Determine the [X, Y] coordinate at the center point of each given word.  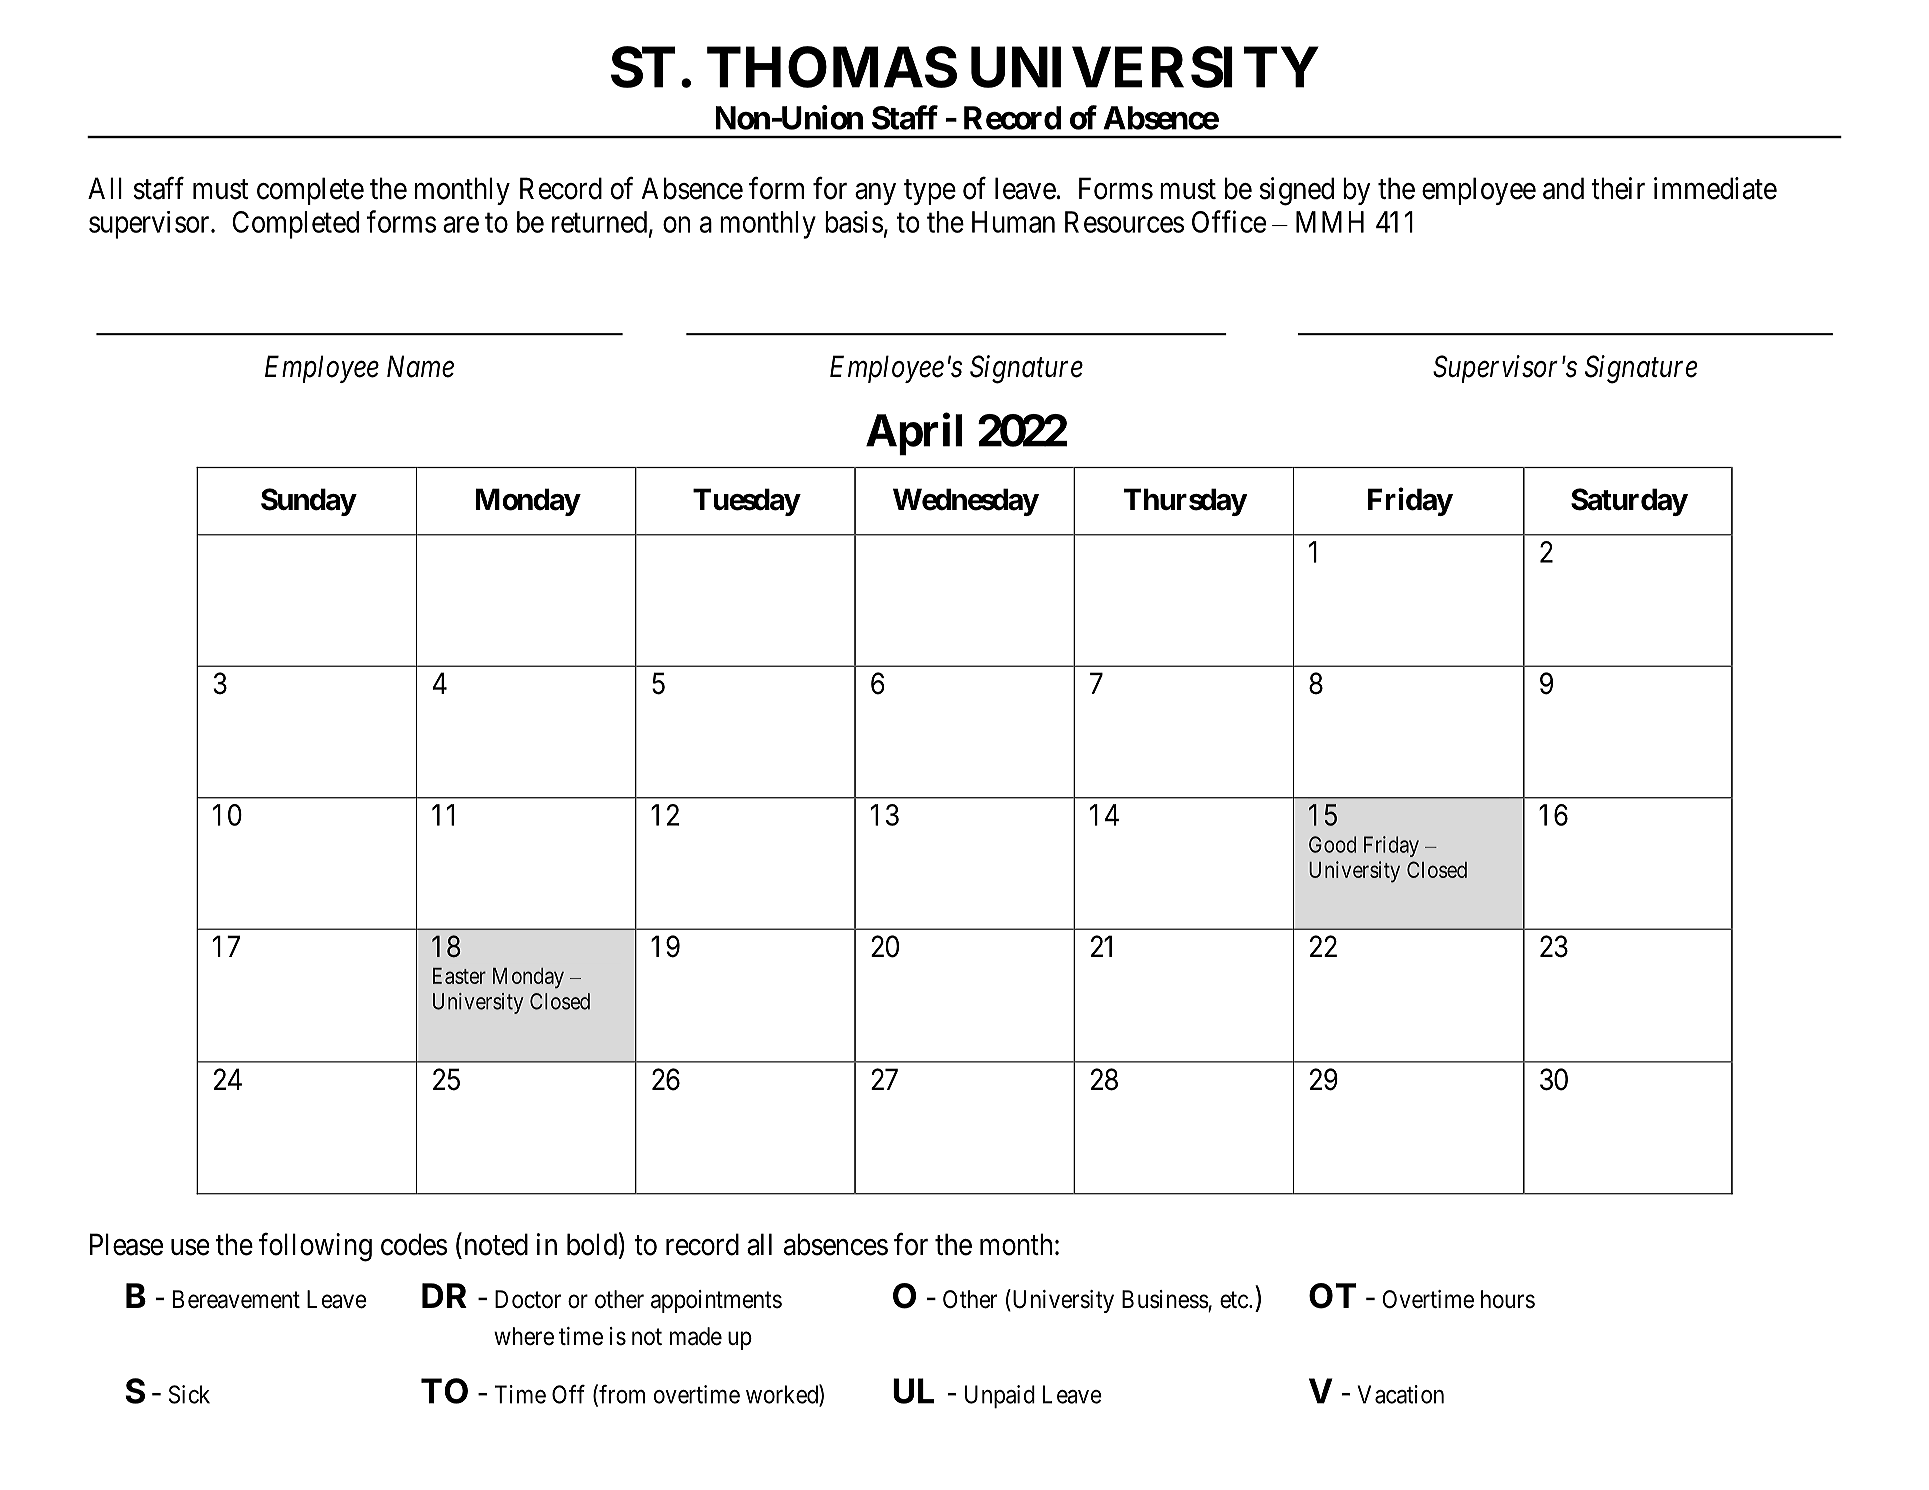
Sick [189, 1394]
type [930, 192]
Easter [459, 976]
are [461, 225]
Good [1332, 844]
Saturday [1629, 502]
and [1563, 188]
